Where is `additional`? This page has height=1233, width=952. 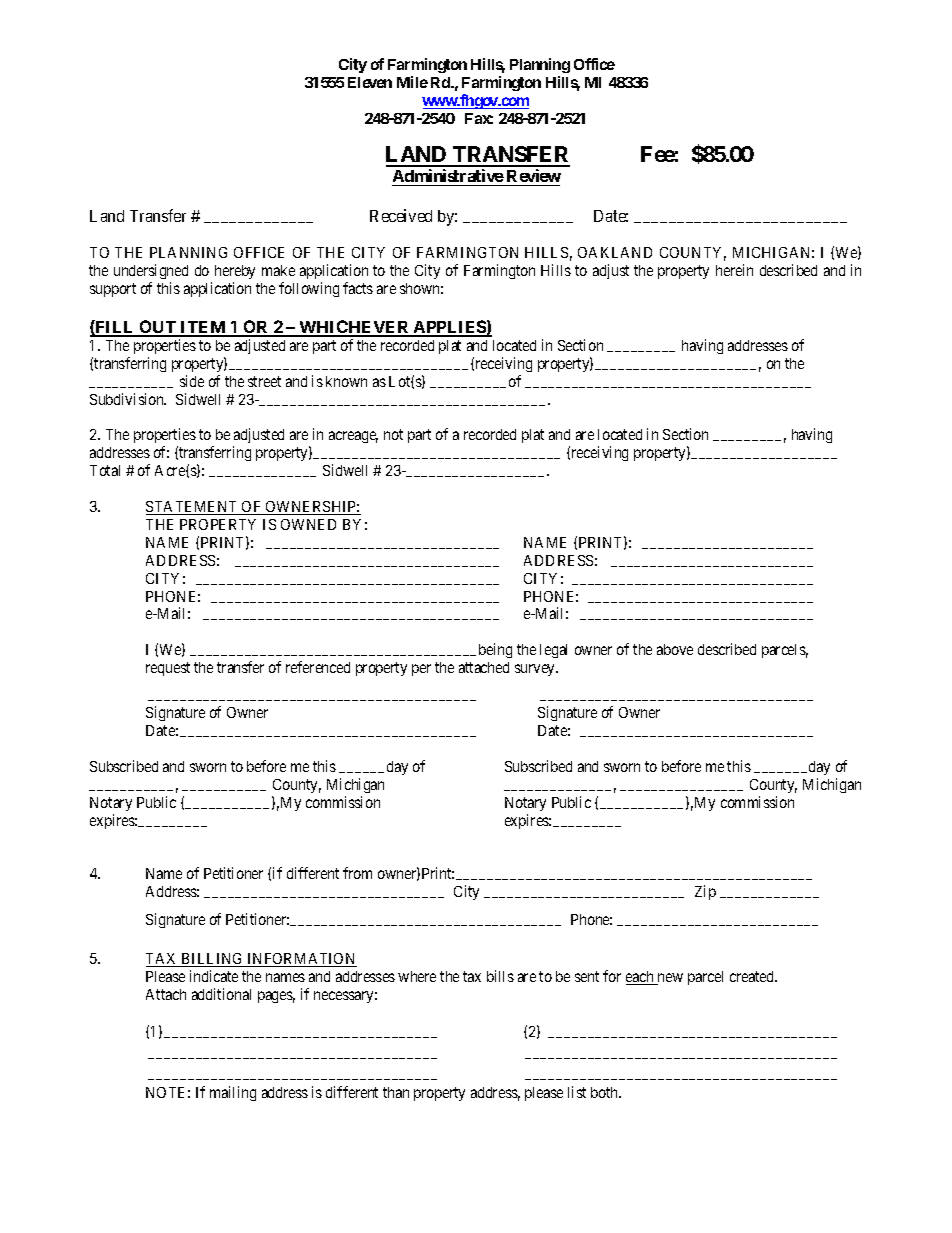 additional is located at coordinates (221, 994).
